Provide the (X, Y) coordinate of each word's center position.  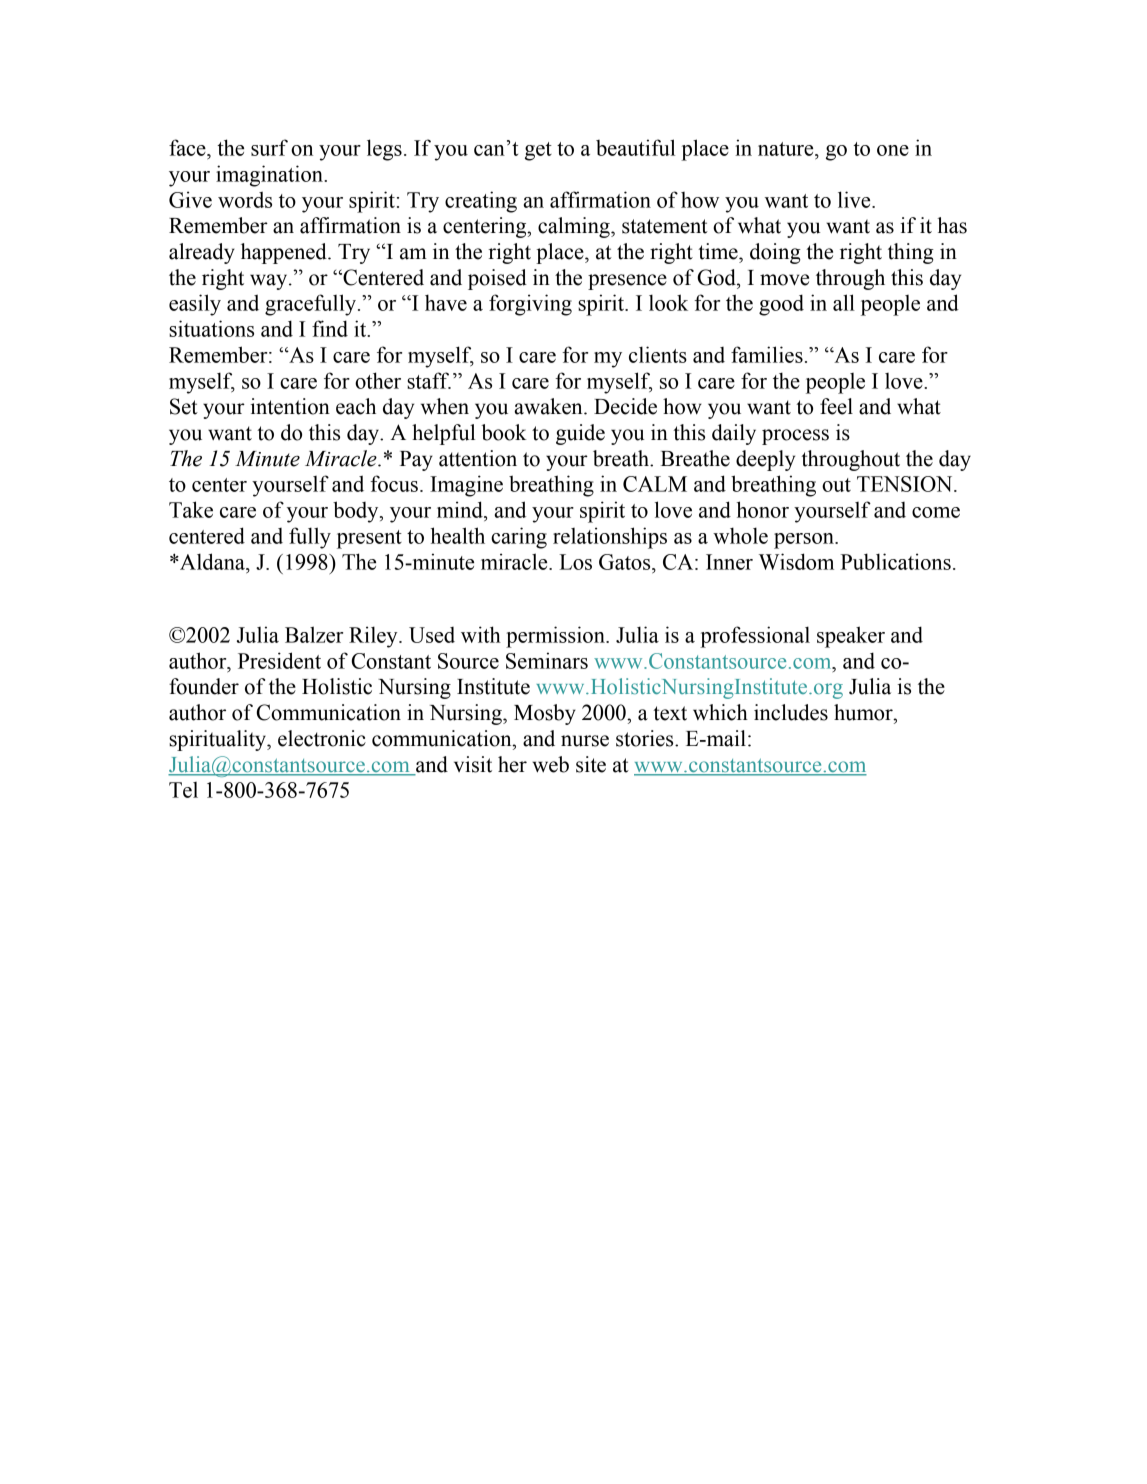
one (893, 150)
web (550, 764)
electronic (322, 738)
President (279, 660)
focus (394, 483)
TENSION (906, 484)
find (330, 328)
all (844, 302)
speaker (851, 637)
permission (556, 637)
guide (580, 434)
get (538, 151)
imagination (270, 176)
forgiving (530, 305)
